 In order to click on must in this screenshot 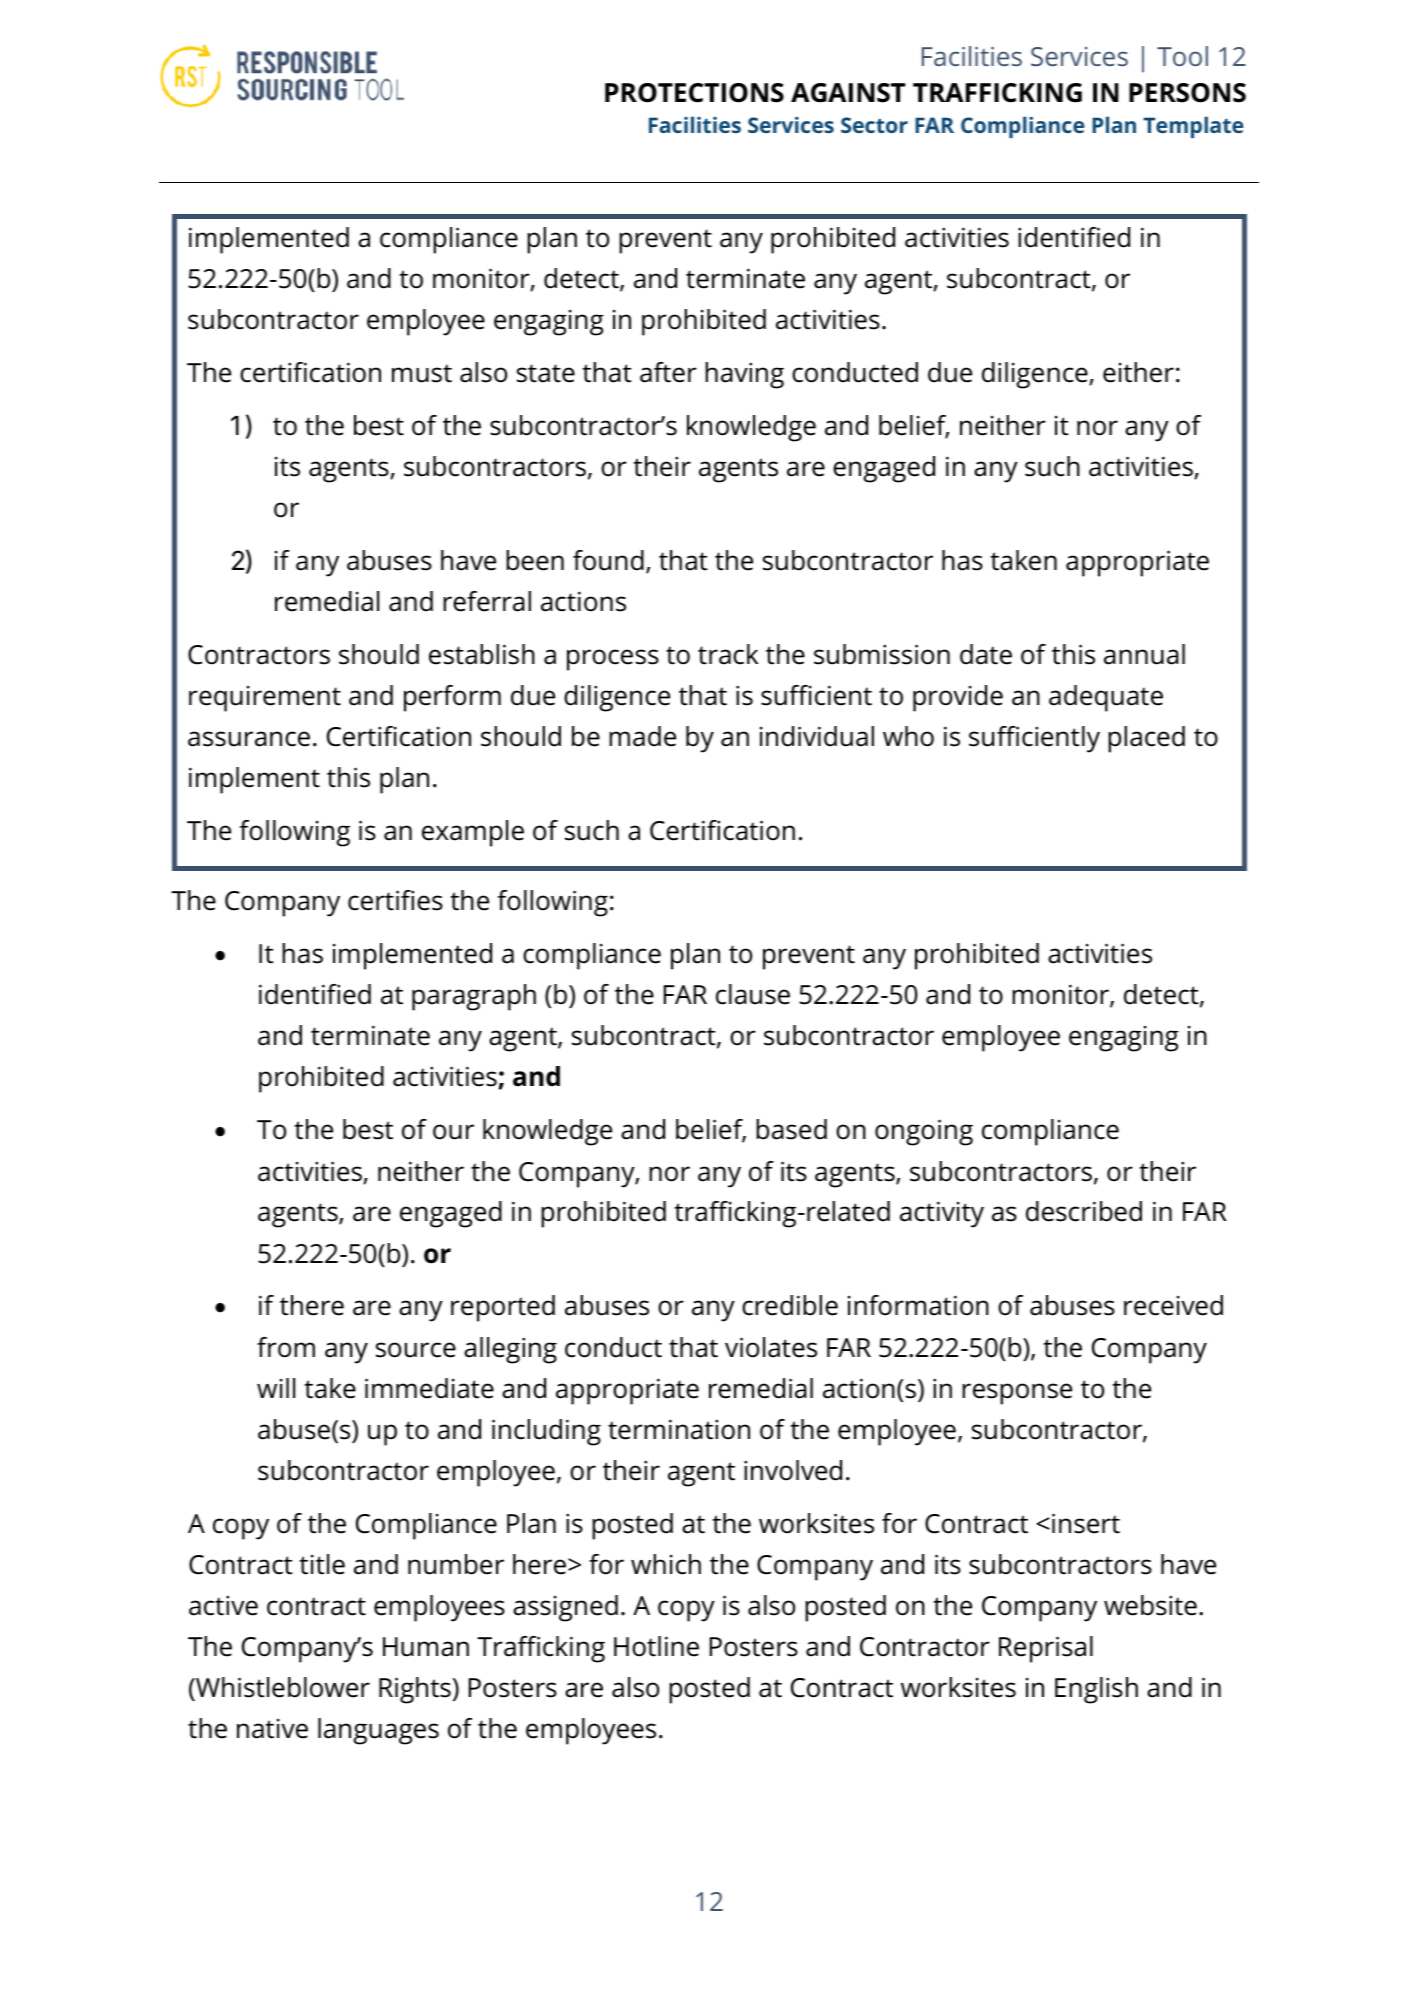, I will do `click(422, 373)`.
